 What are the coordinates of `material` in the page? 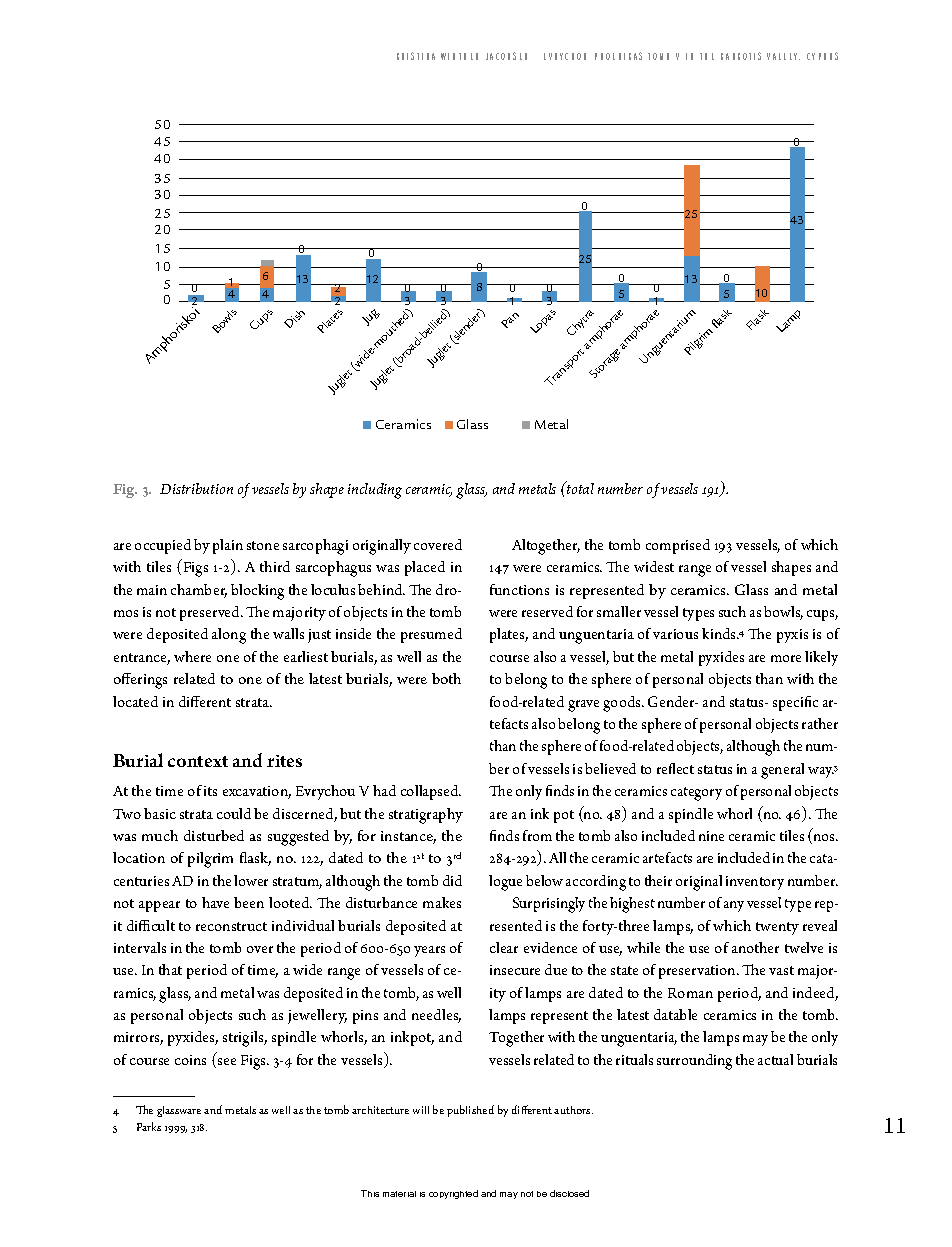 It's located at (399, 1194).
